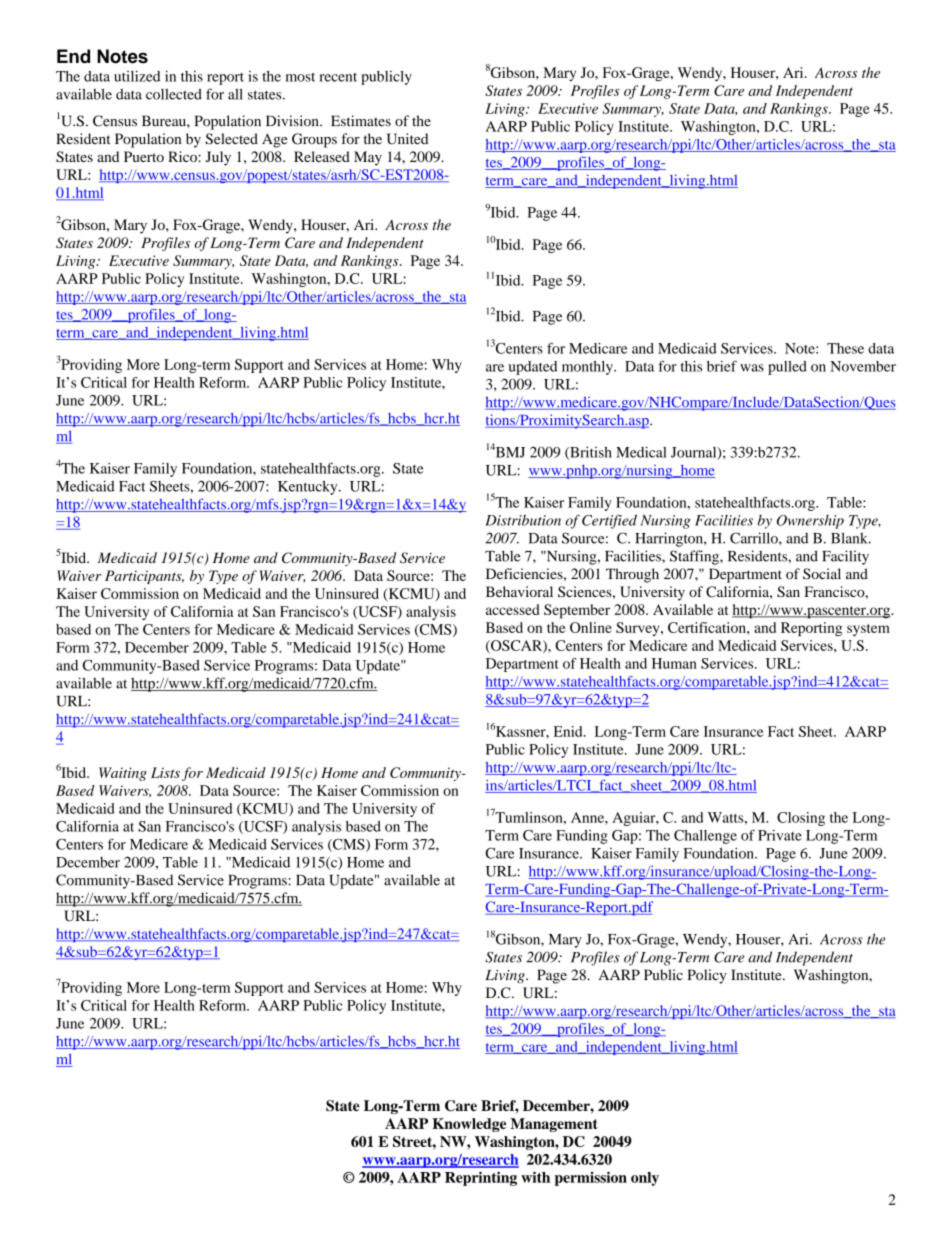  I want to click on Lists, so click(165, 772).
